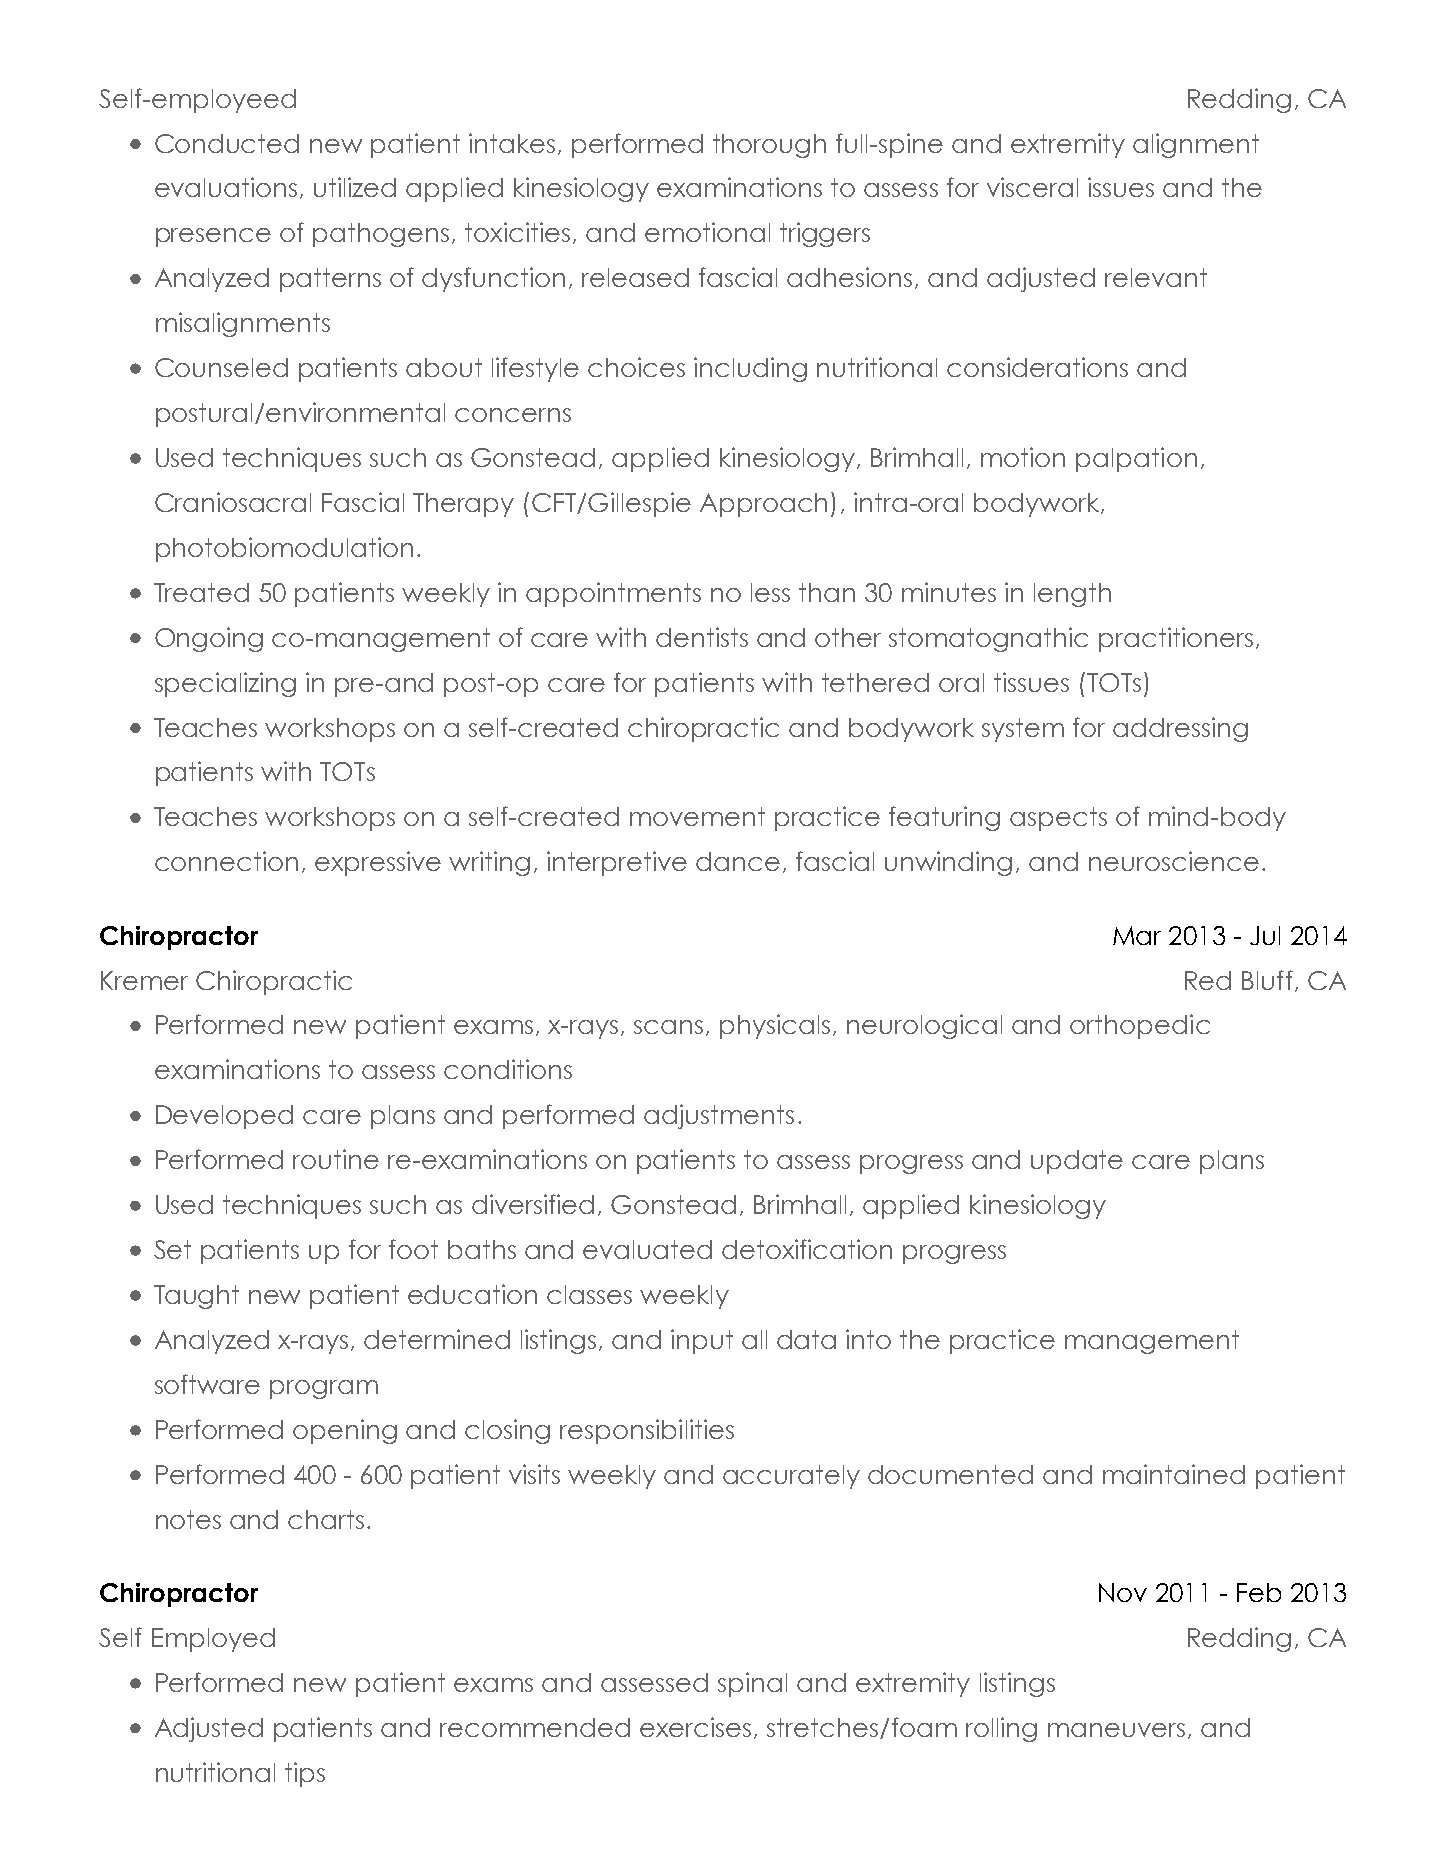  Describe the element at coordinates (305, 1774) in the screenshot. I see `tips` at that location.
